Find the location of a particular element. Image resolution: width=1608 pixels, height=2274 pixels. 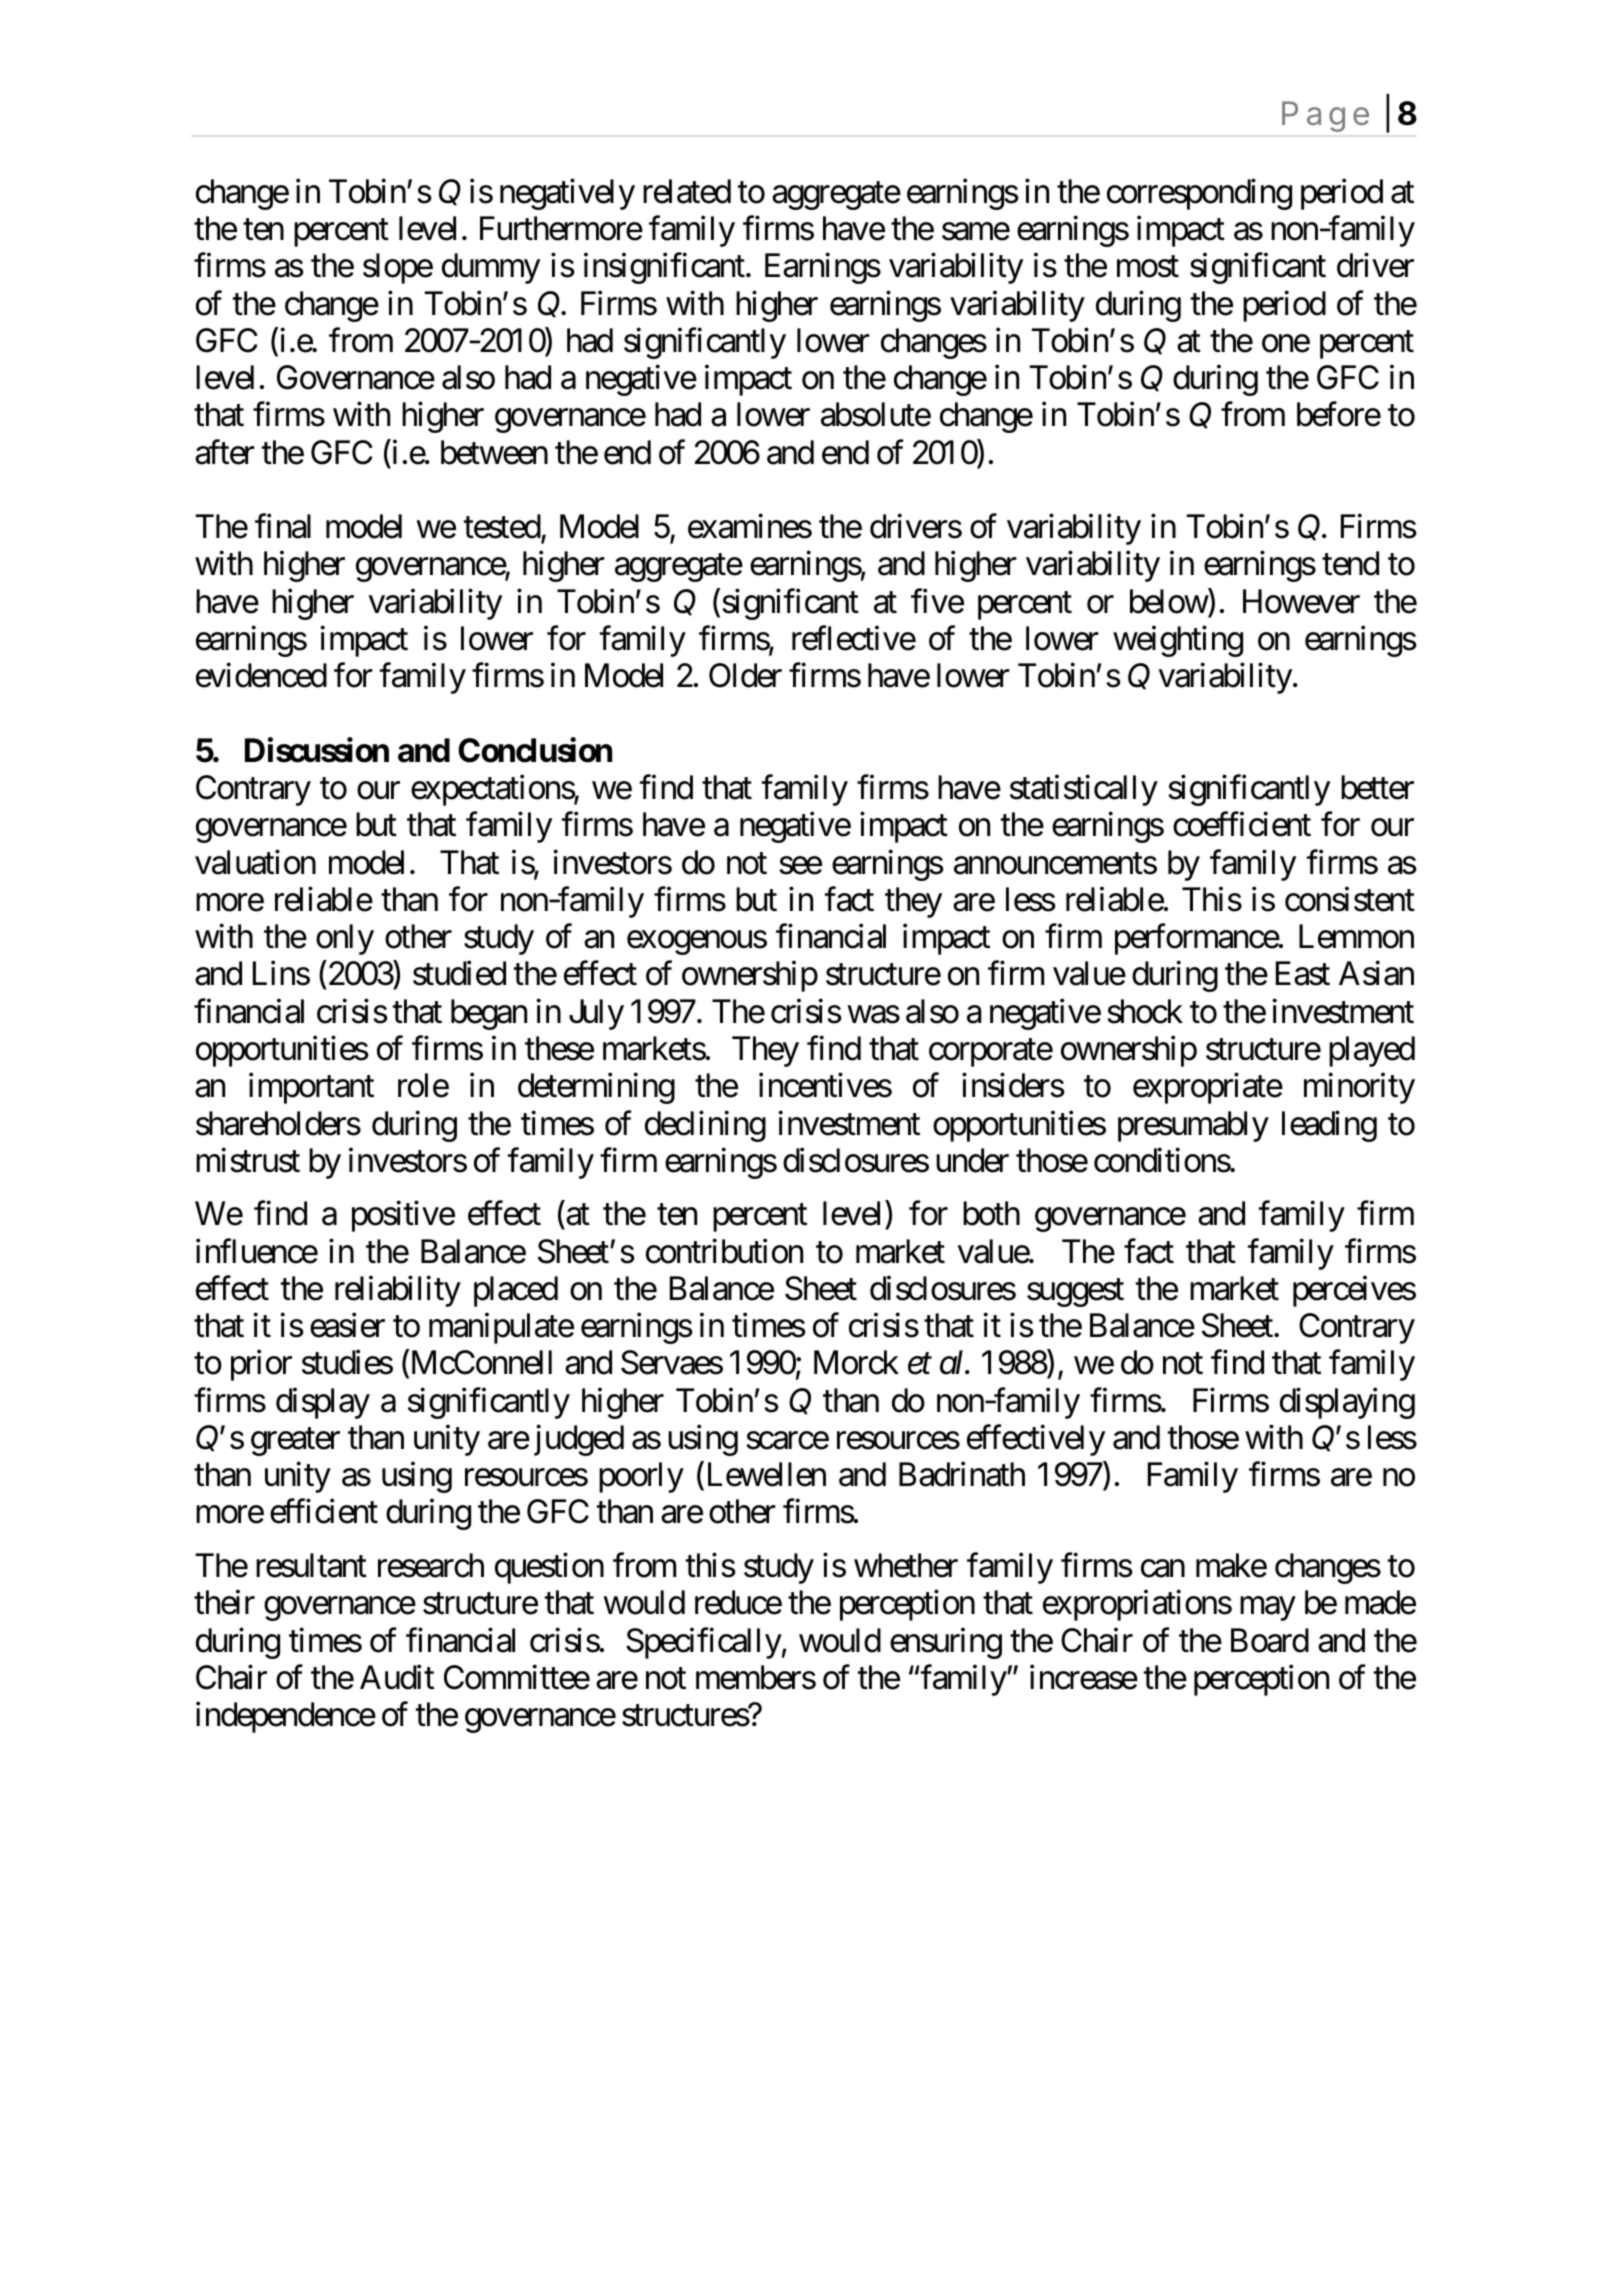

dummy is located at coordinates (491, 268).
